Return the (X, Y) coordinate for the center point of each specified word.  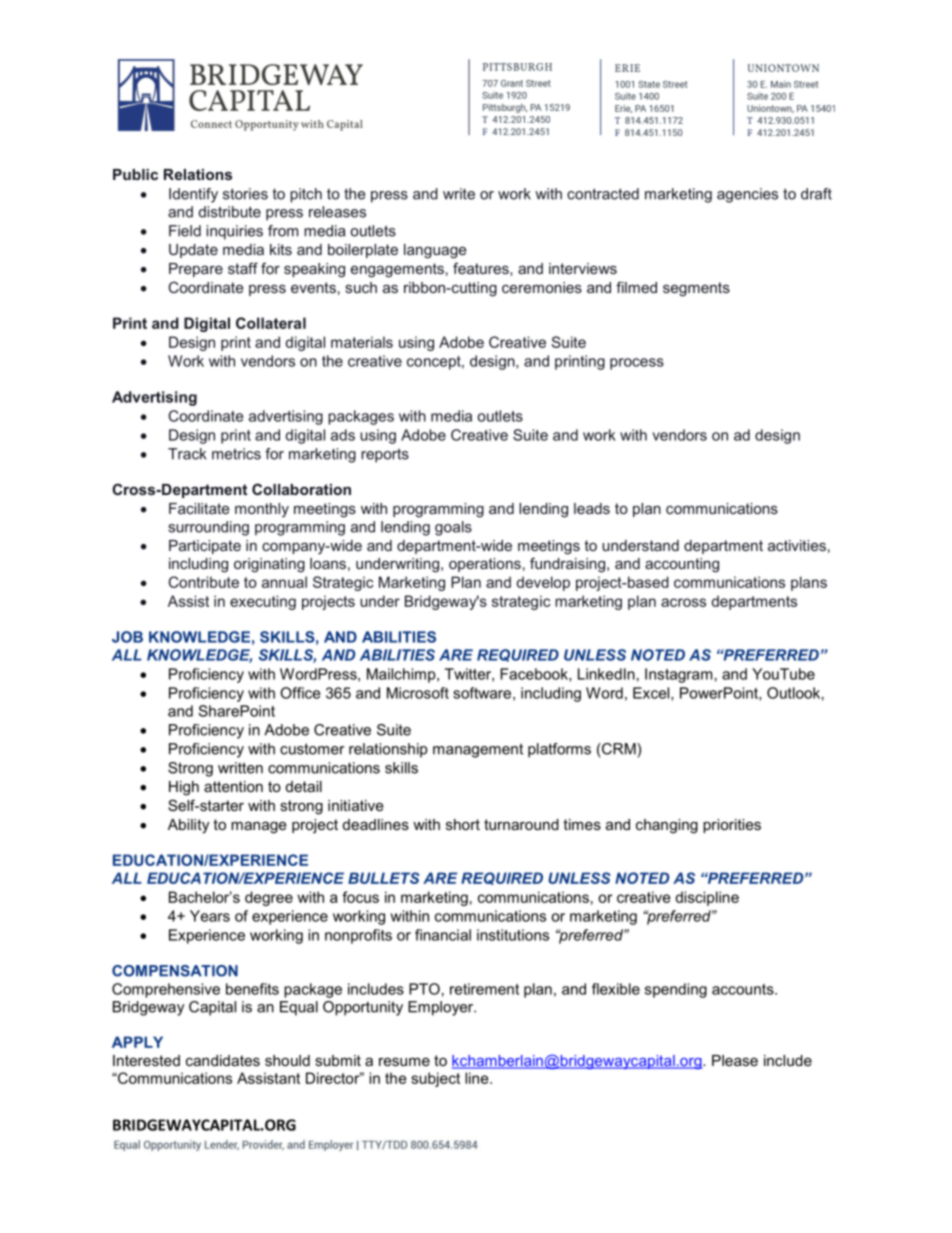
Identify (193, 195)
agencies (747, 195)
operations (485, 565)
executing (263, 602)
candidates (223, 1060)
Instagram (678, 675)
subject (435, 1079)
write (459, 194)
